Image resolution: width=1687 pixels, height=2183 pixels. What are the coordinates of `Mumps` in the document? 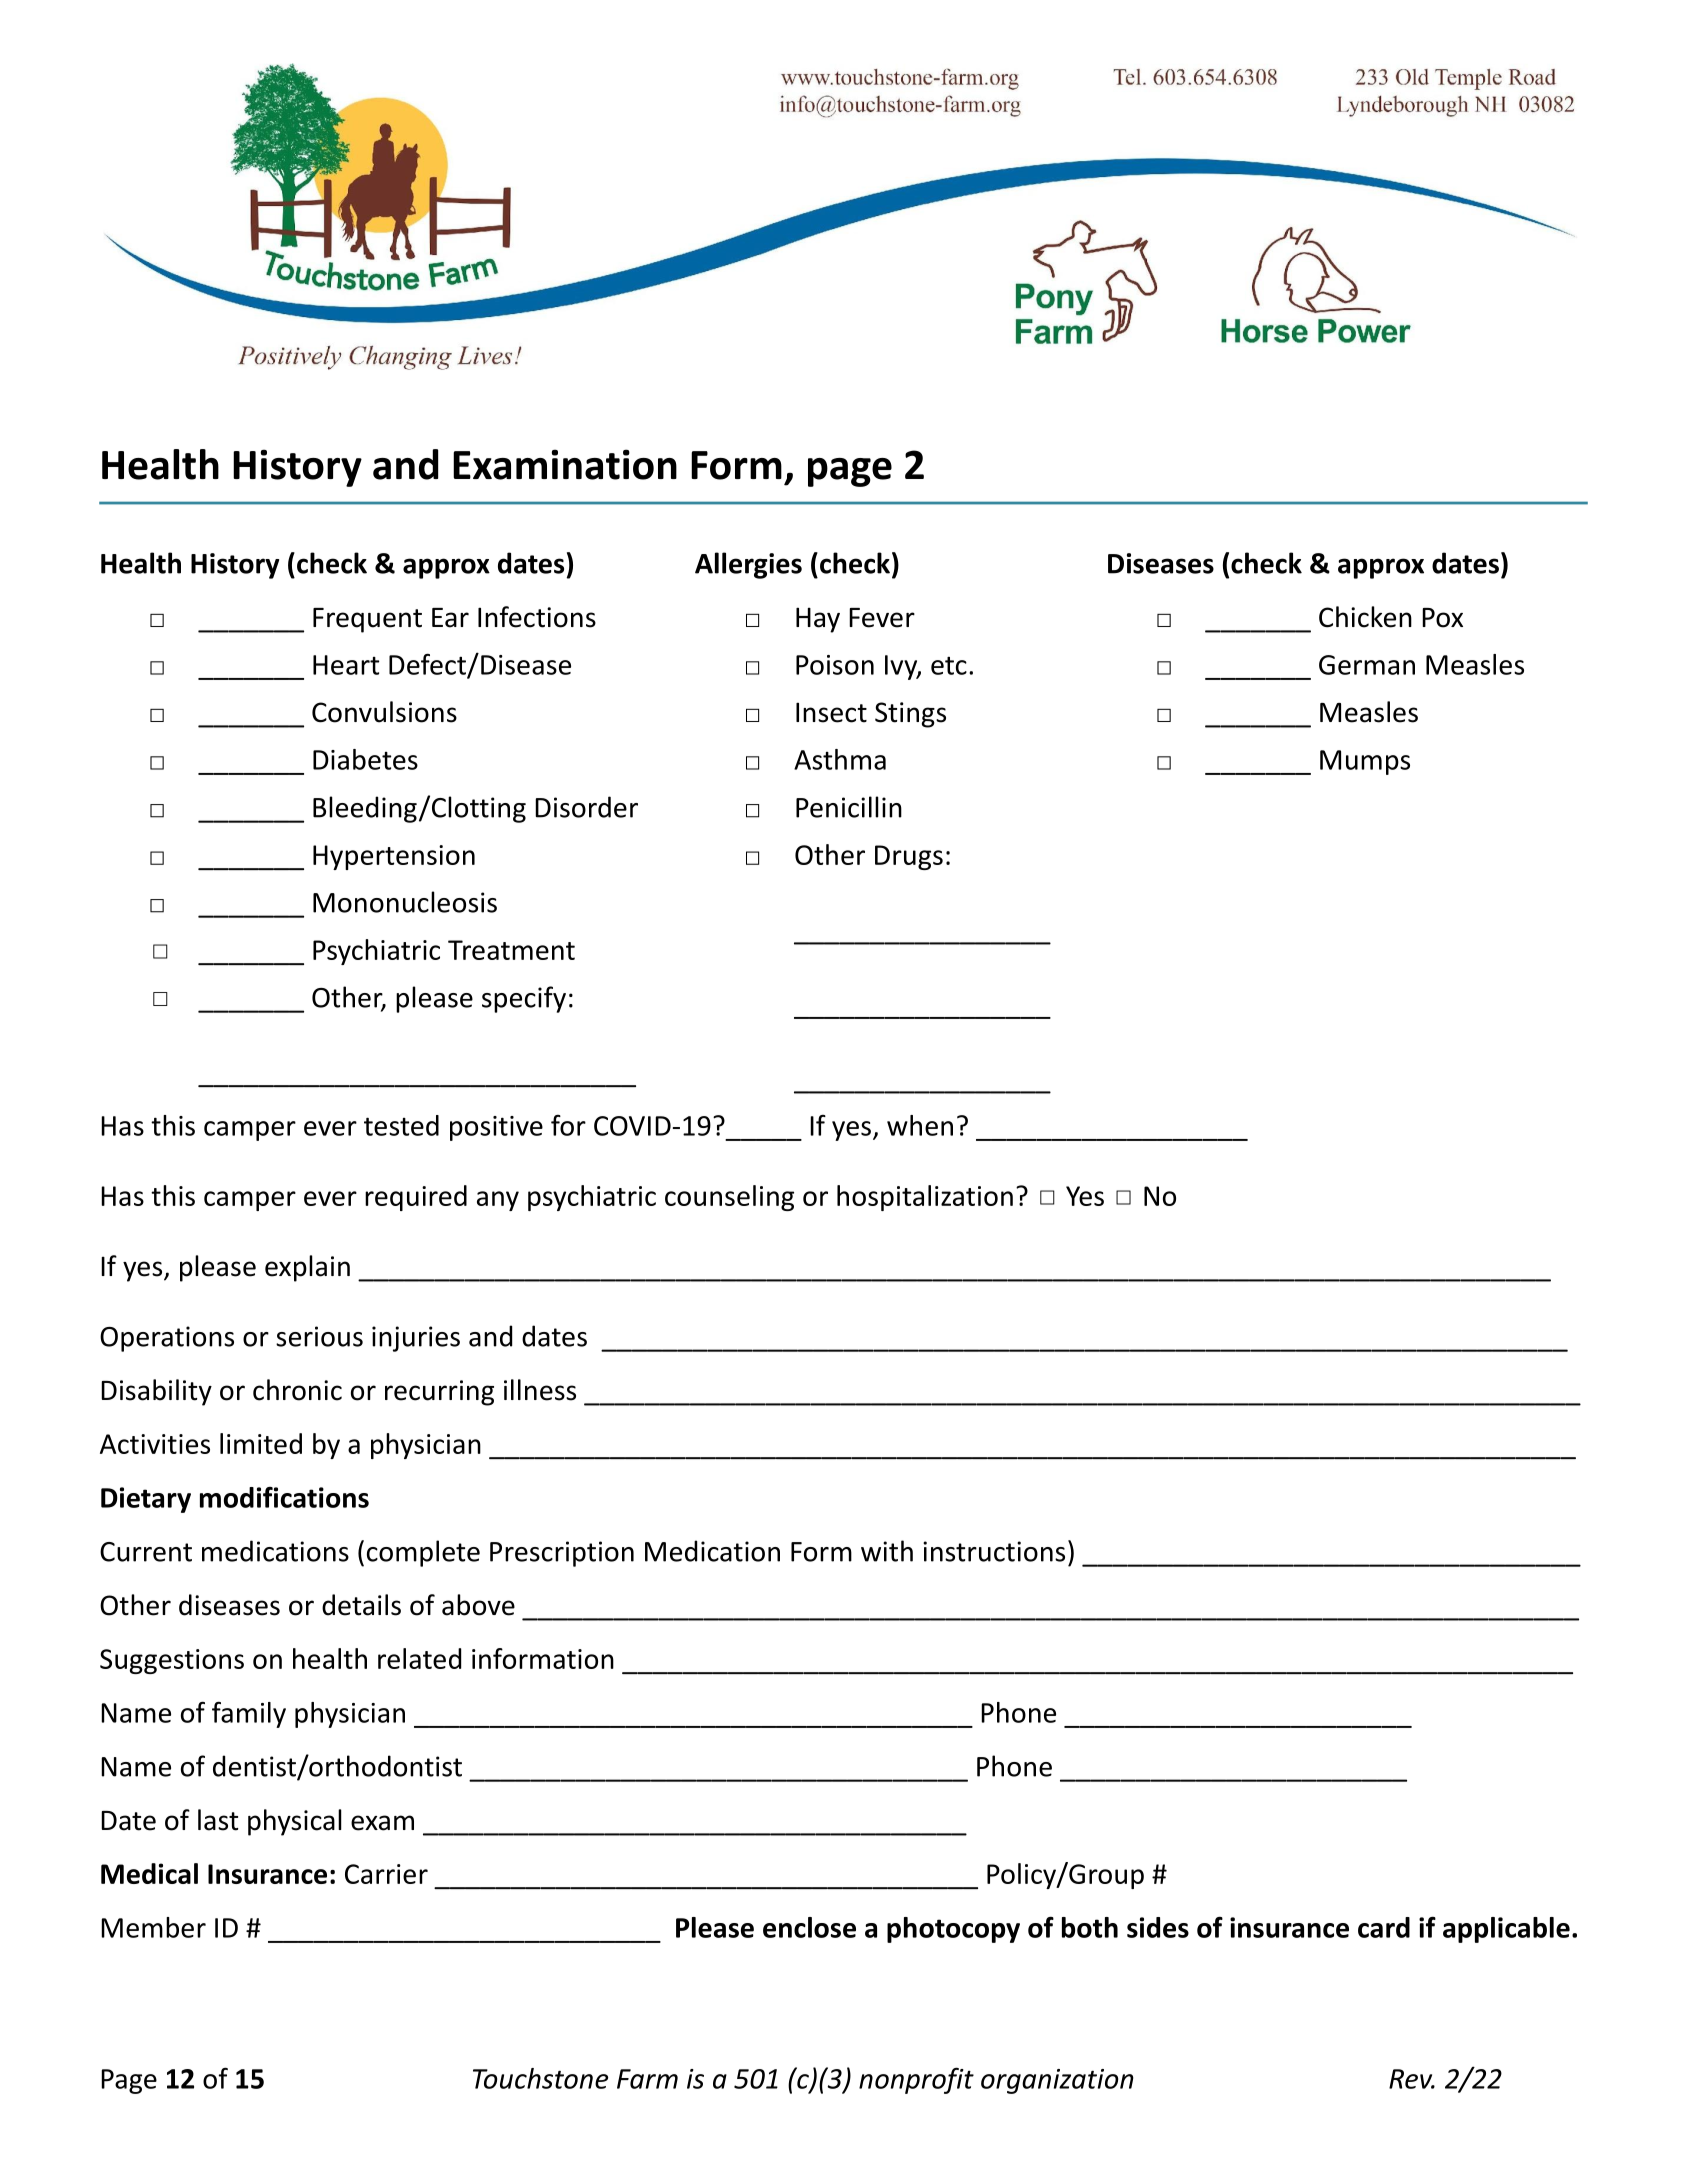 It's located at (1365, 762).
